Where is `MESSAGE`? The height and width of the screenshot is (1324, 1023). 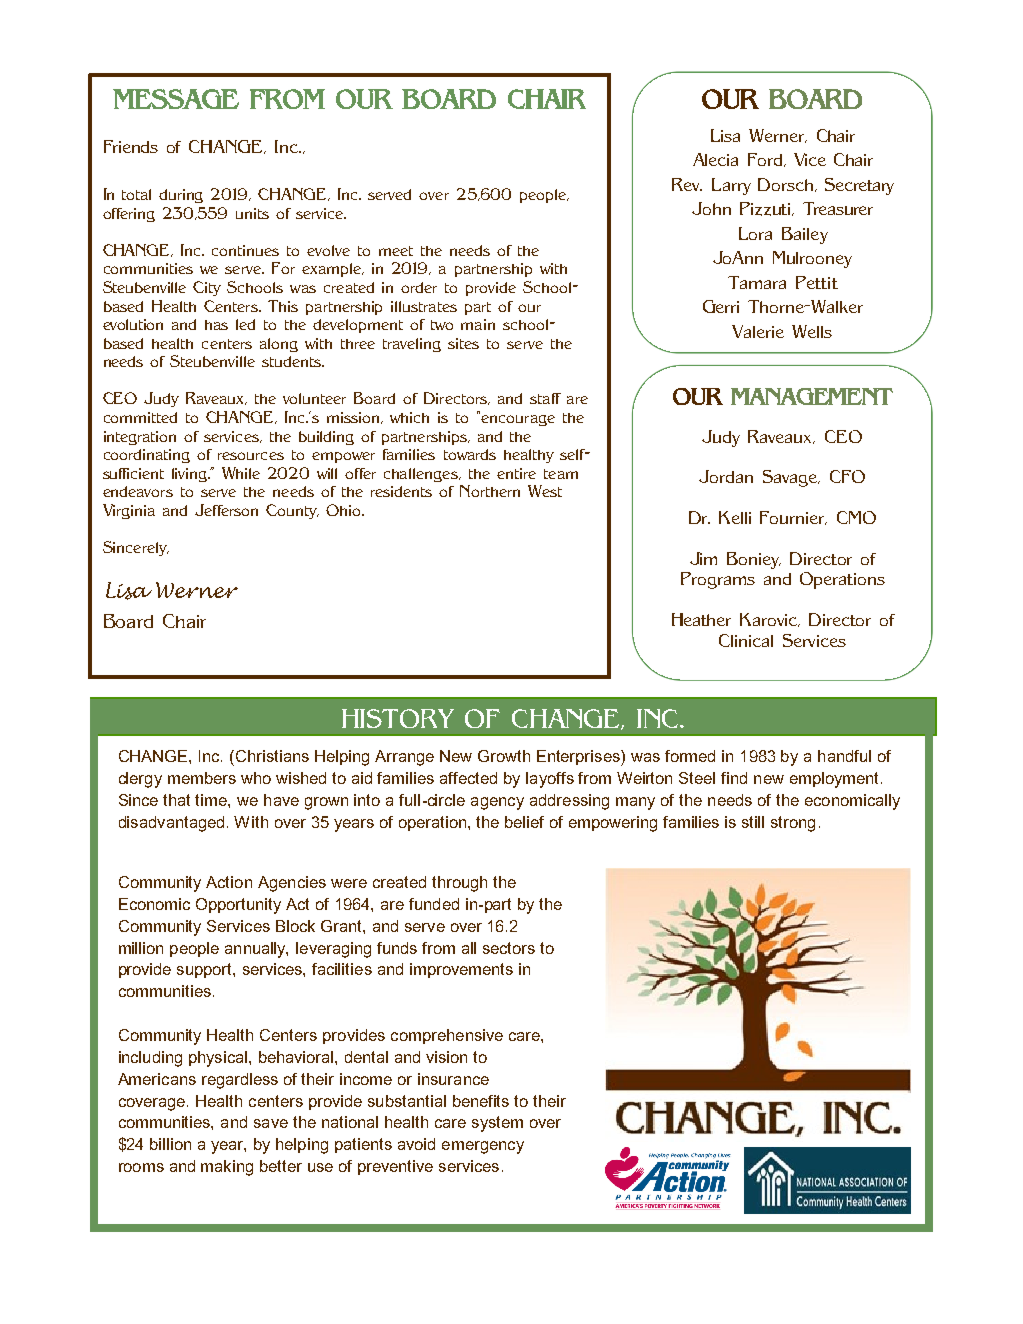 MESSAGE is located at coordinates (176, 99).
